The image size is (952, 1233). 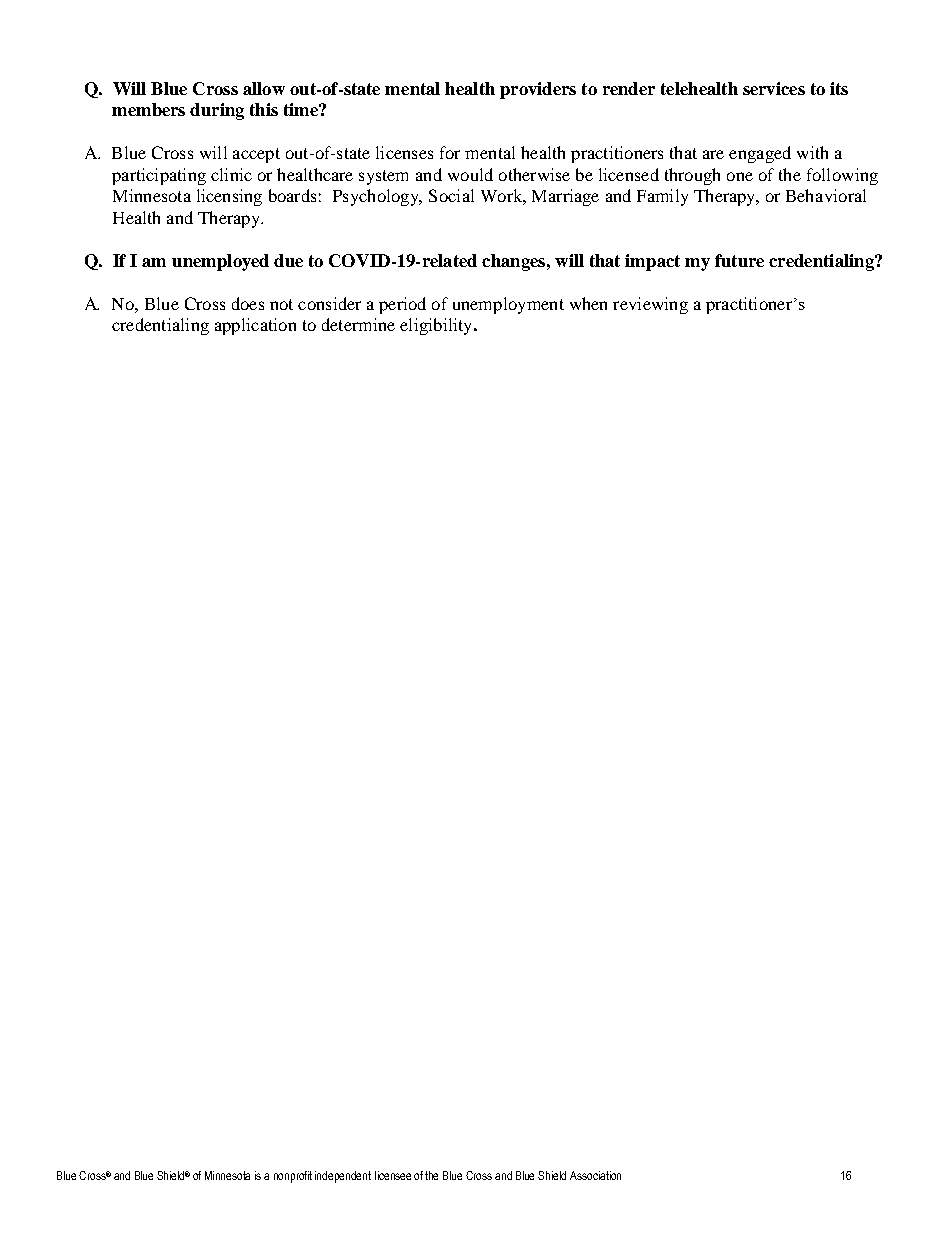 I want to click on during, so click(x=217, y=111).
